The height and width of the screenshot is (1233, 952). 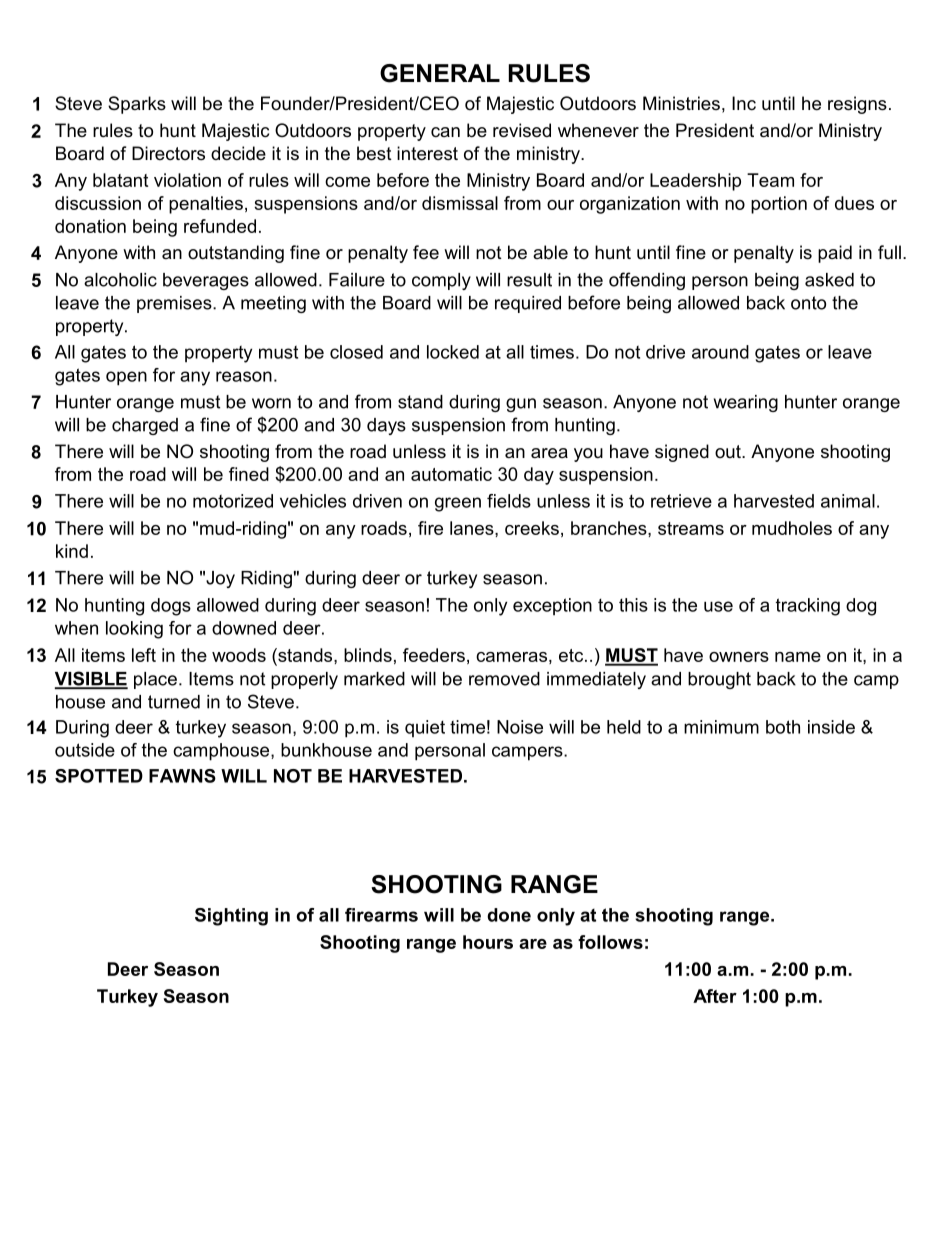 What do you see at coordinates (488, 942) in the screenshot?
I see `hours` at bounding box center [488, 942].
